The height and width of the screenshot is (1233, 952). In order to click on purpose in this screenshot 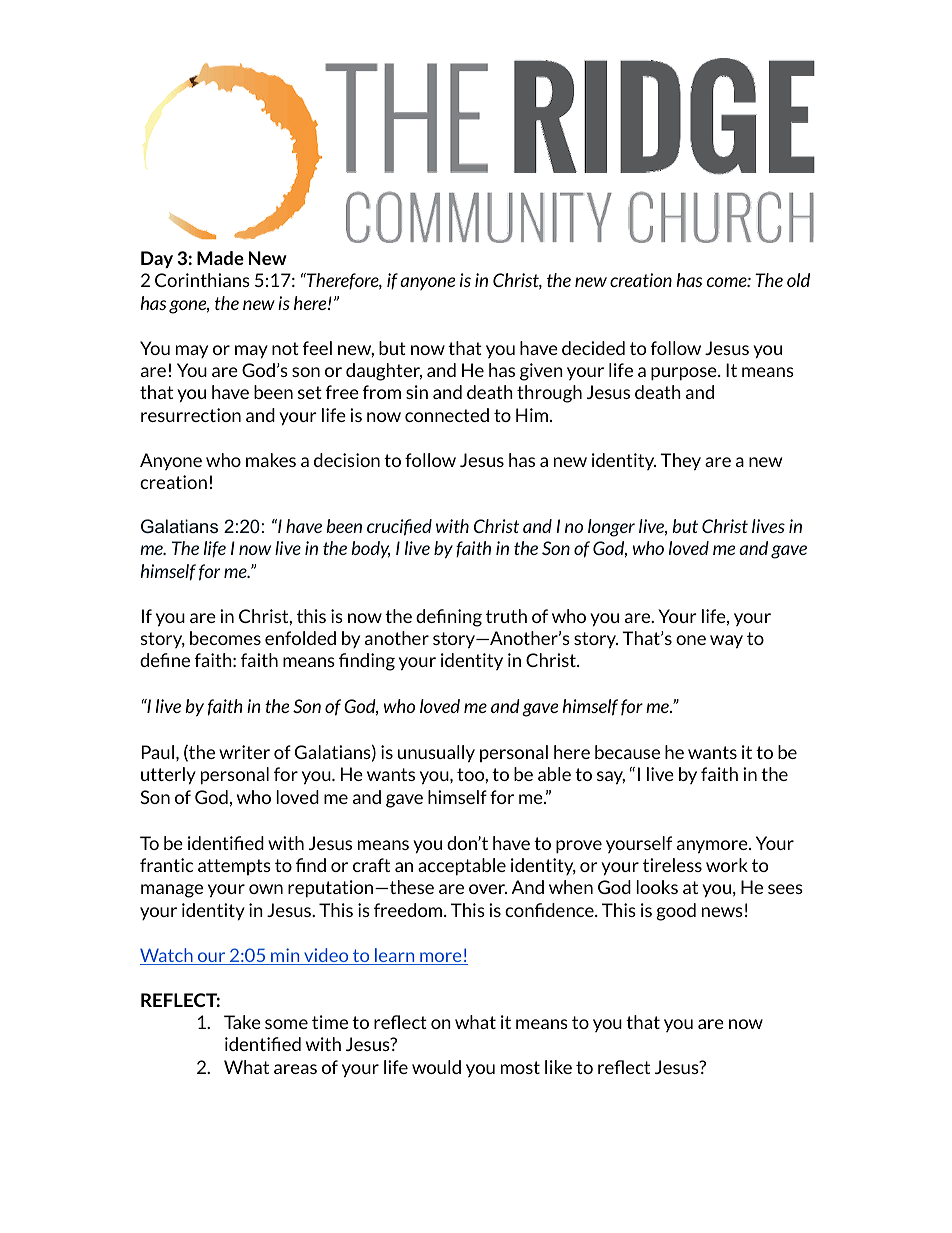, I will do `click(685, 374)`.
